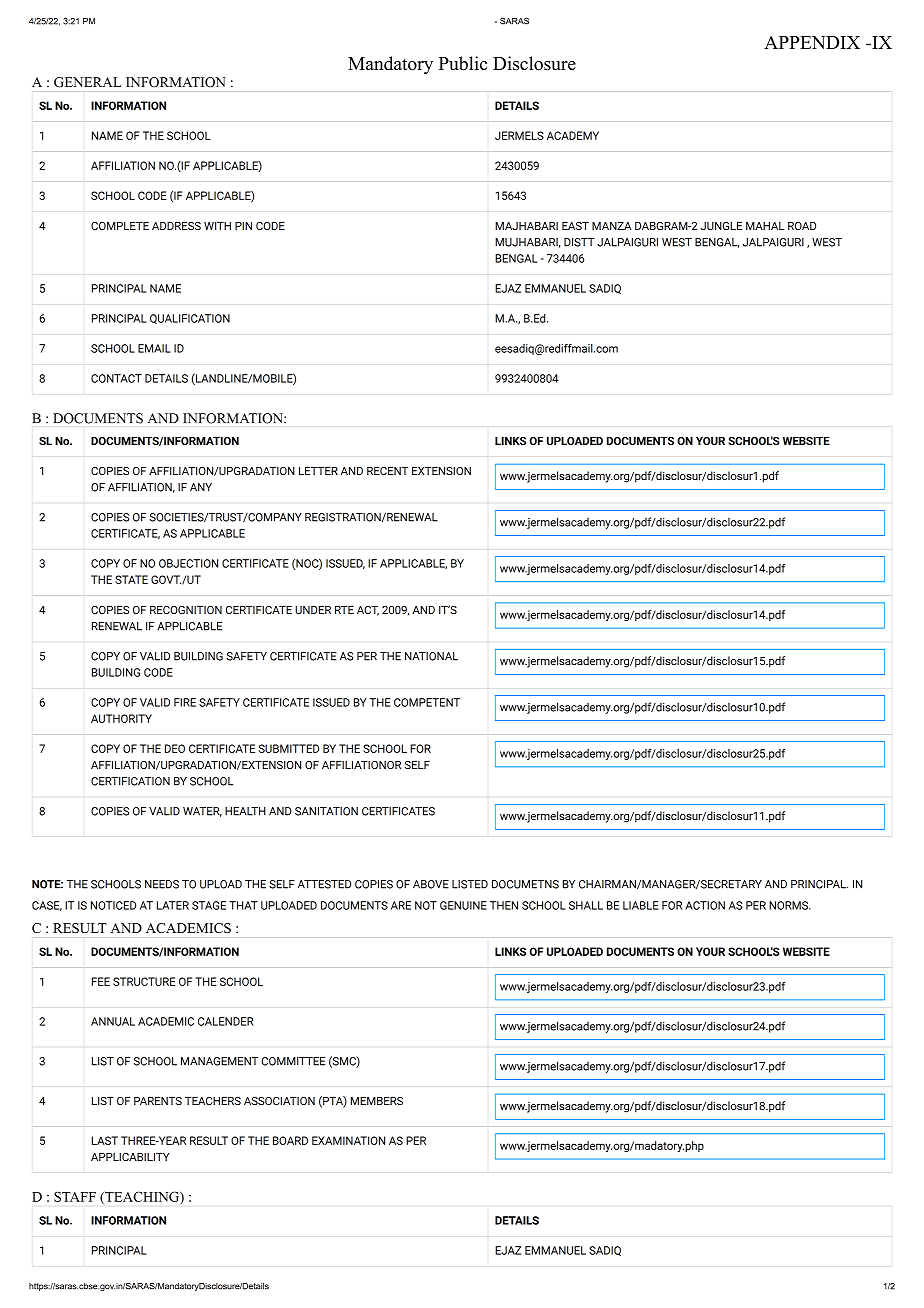 This screenshot has width=924, height=1308. I want to click on RECENT, so click(387, 471).
